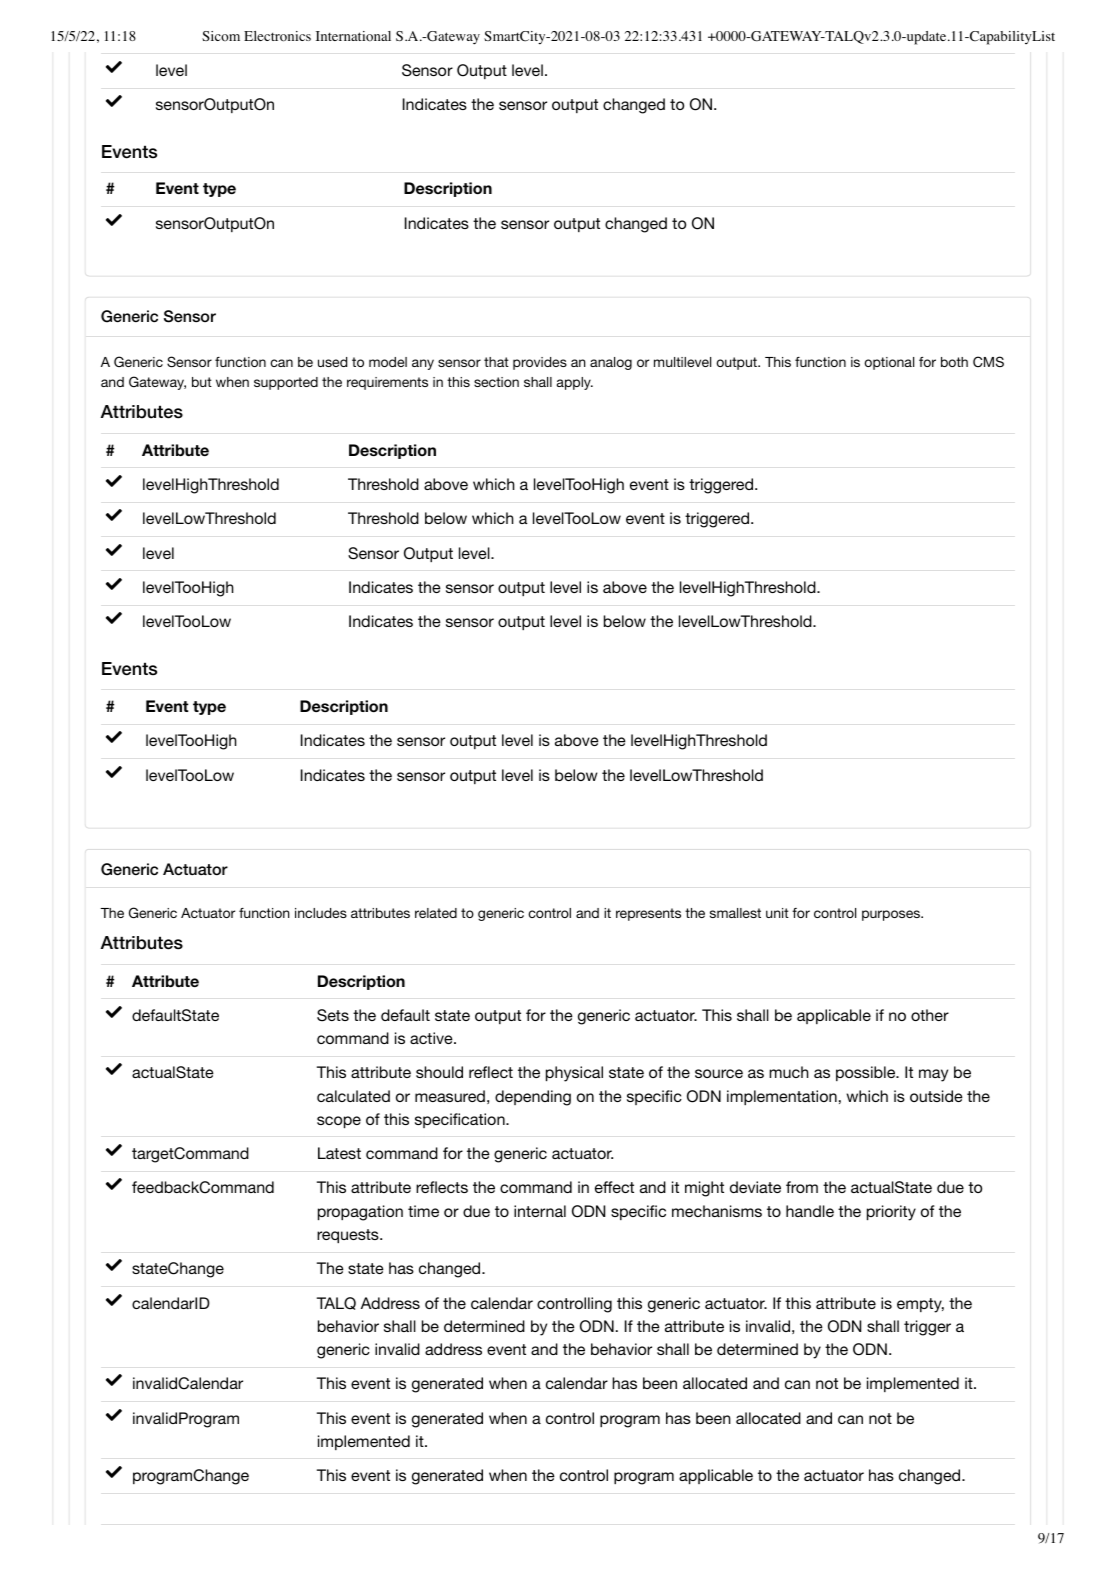 This image has height=1575, width=1114. What do you see at coordinates (353, 36) in the image?
I see `International` at bounding box center [353, 36].
